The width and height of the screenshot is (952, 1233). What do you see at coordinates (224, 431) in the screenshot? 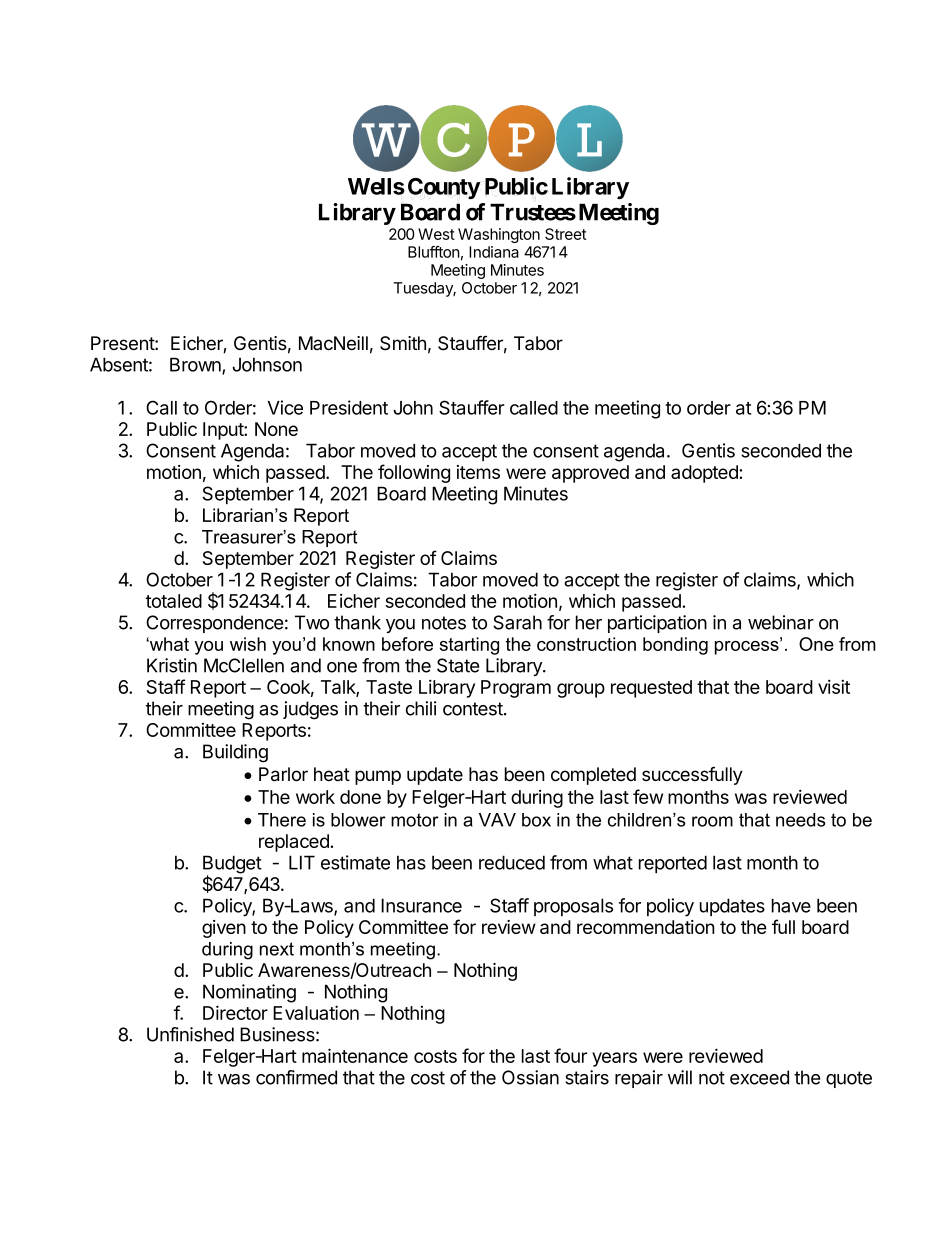
I see `Input` at bounding box center [224, 431].
